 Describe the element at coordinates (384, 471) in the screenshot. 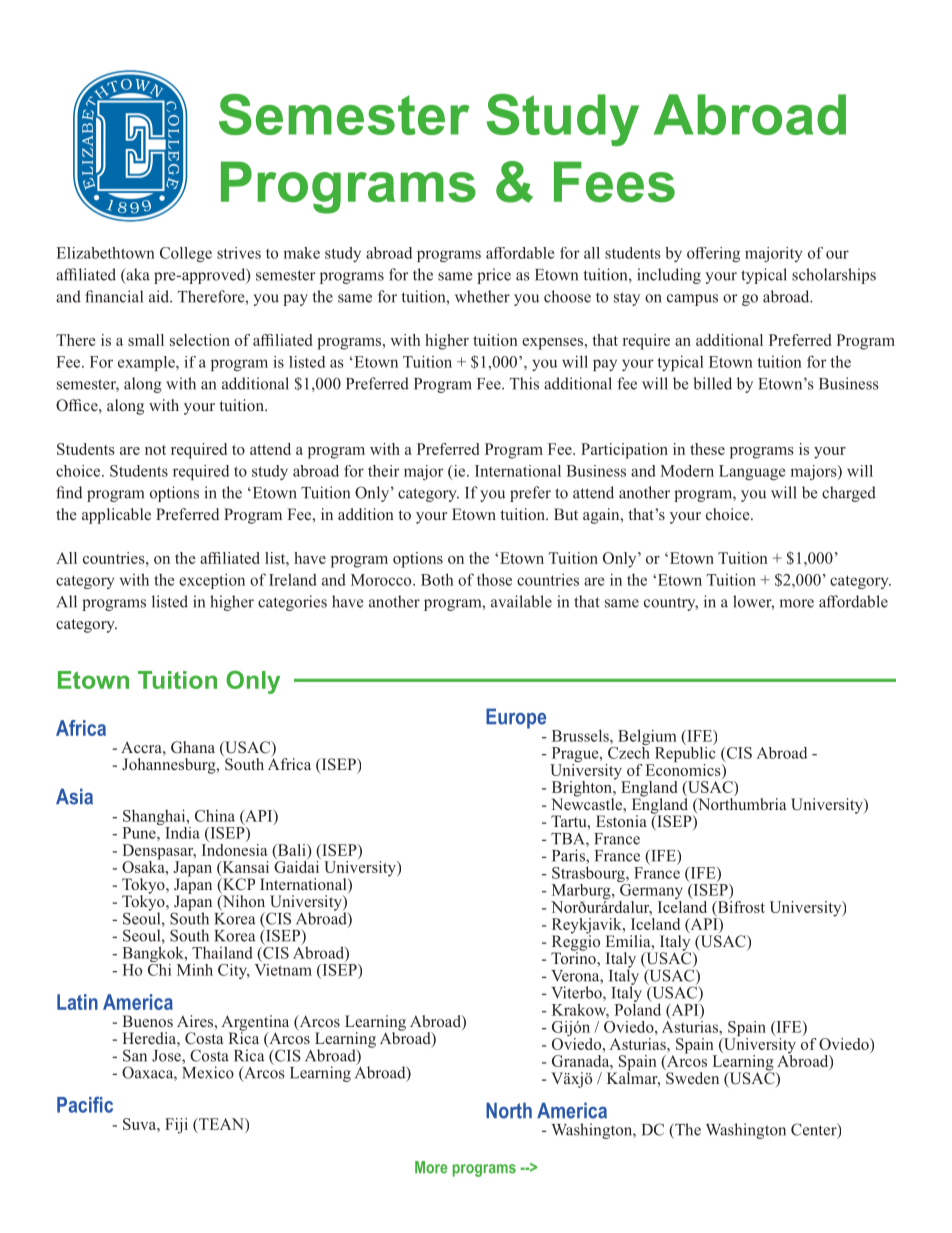

I see `their` at that location.
